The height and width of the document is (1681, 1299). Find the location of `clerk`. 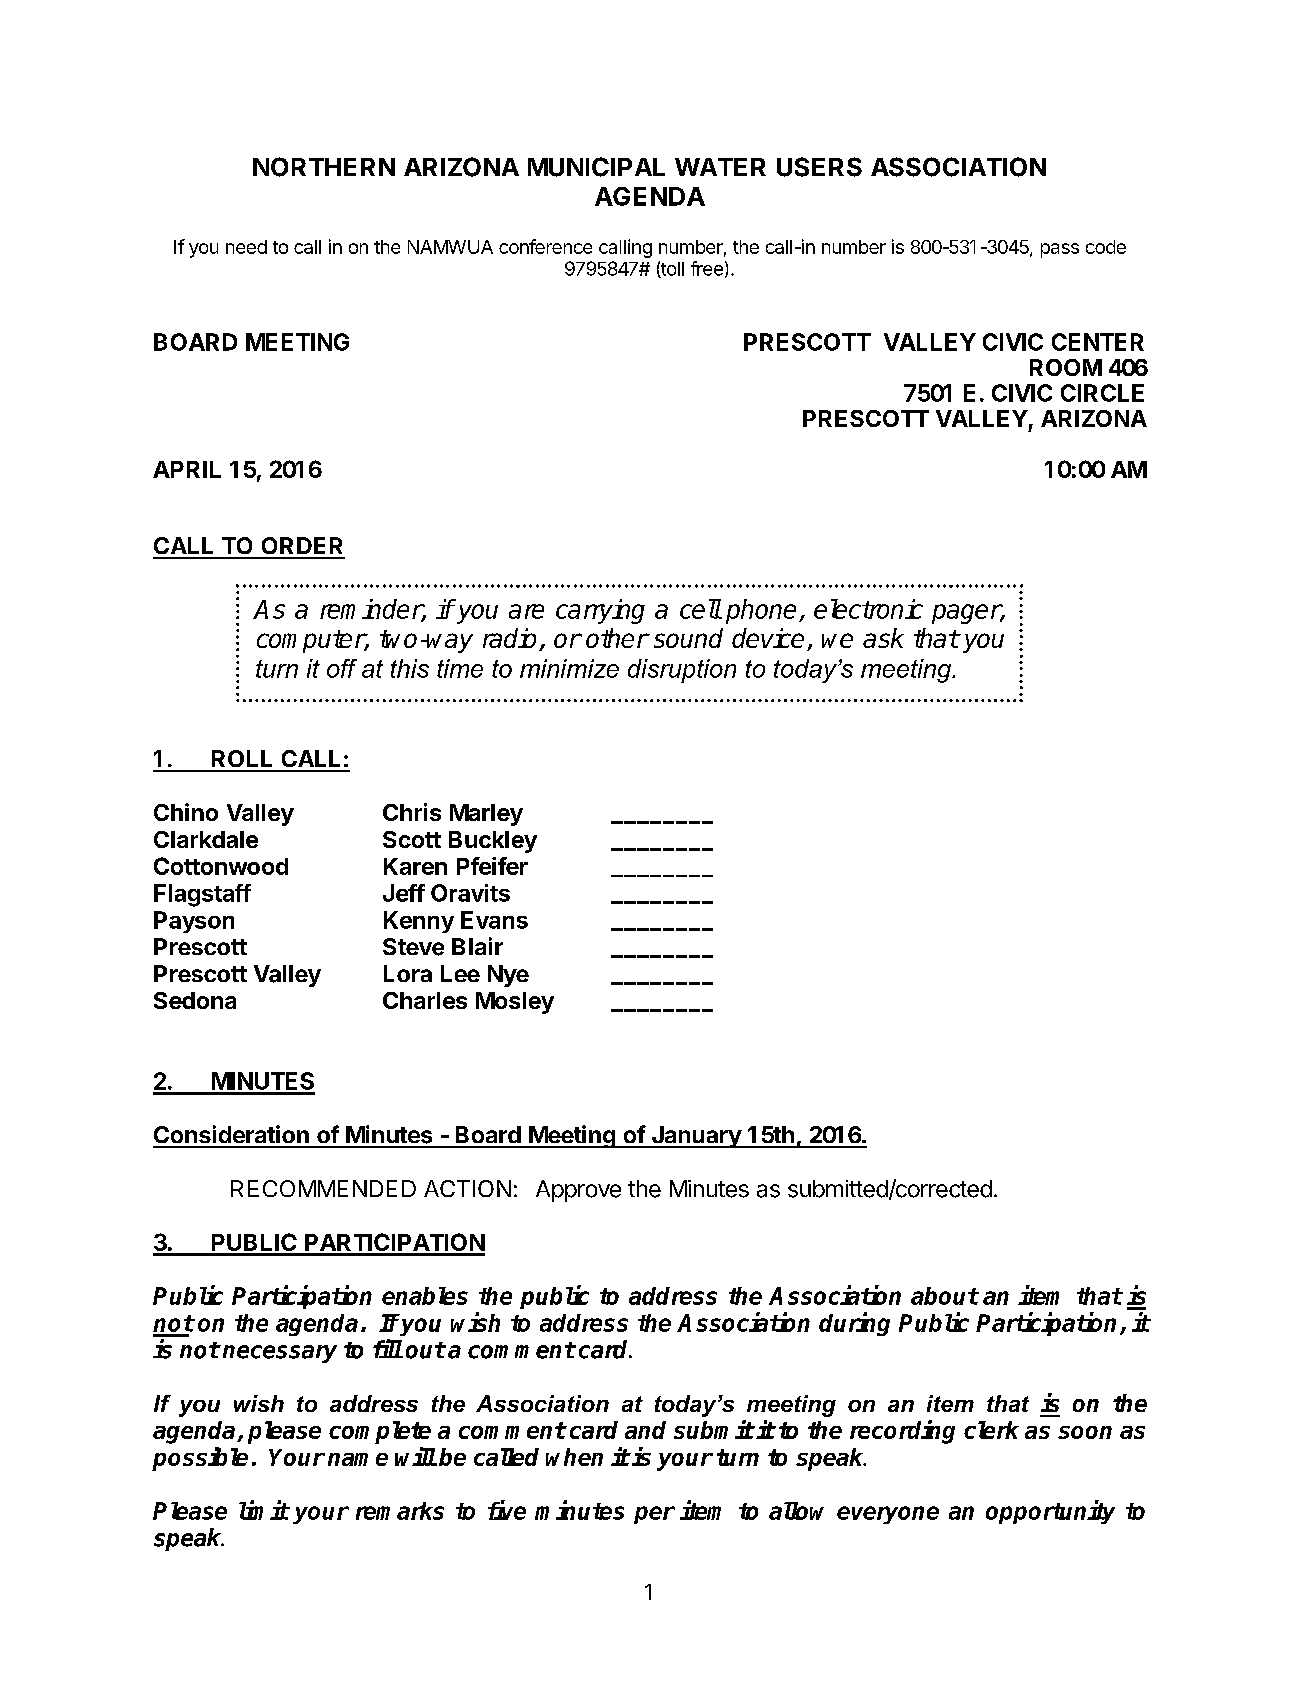

clerk is located at coordinates (991, 1430).
